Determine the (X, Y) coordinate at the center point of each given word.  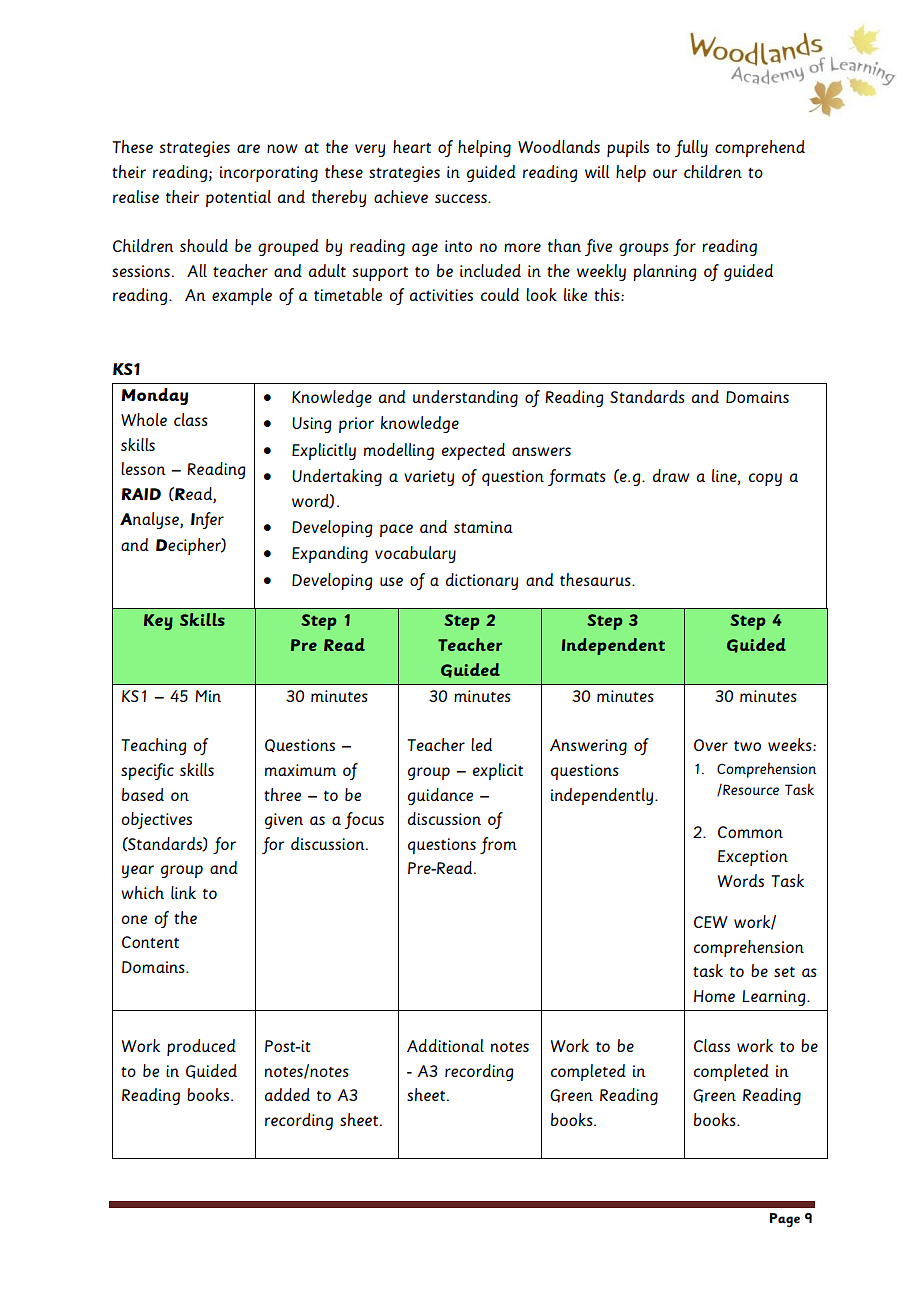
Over (711, 745)
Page (784, 1220)
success (462, 198)
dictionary (482, 581)
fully (691, 148)
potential (238, 198)
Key (158, 622)
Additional (445, 1045)
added (287, 1094)
